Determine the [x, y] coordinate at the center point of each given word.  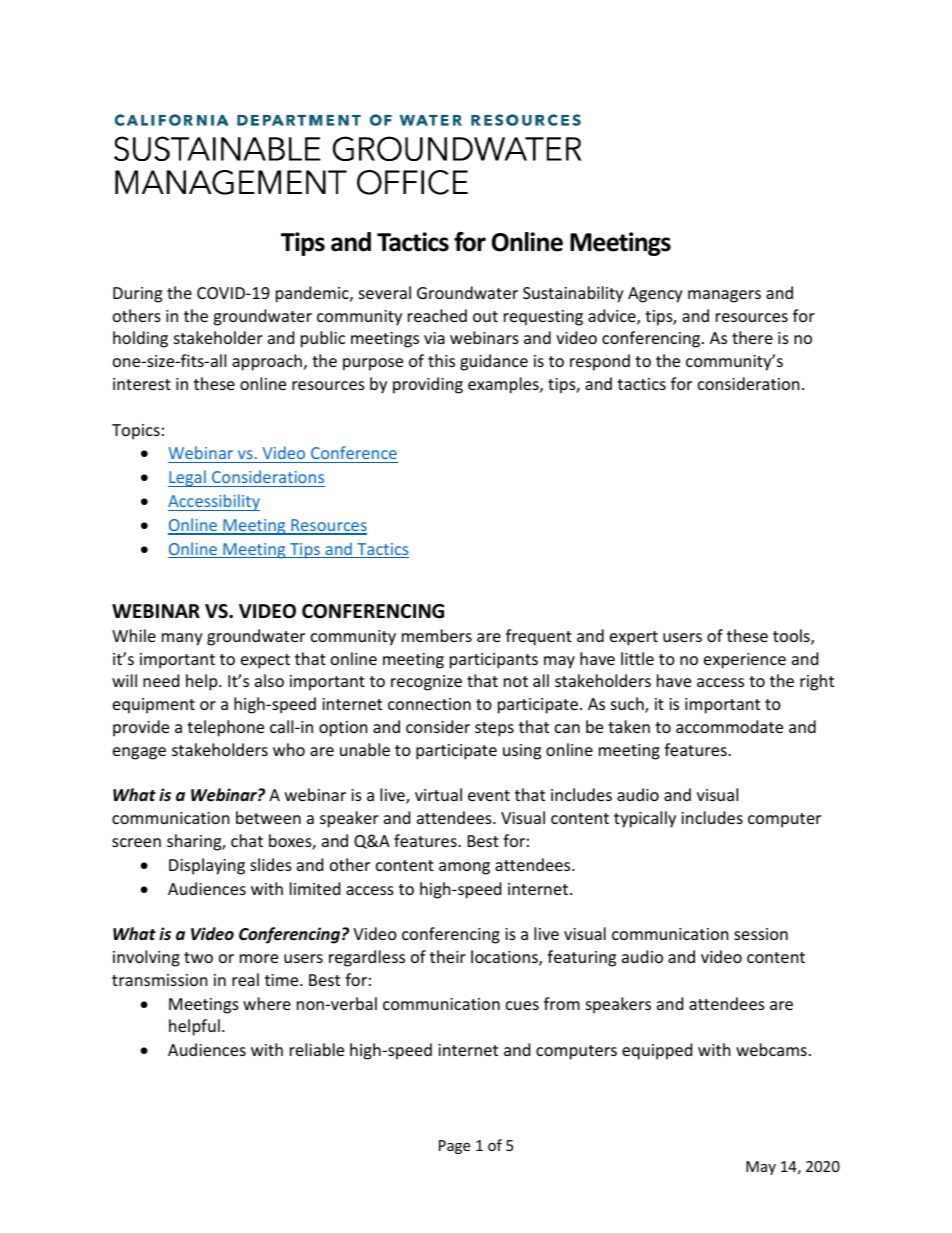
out [485, 316]
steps [494, 729]
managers [724, 296]
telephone [225, 728]
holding [140, 339]
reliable [317, 1049]
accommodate [729, 726]
